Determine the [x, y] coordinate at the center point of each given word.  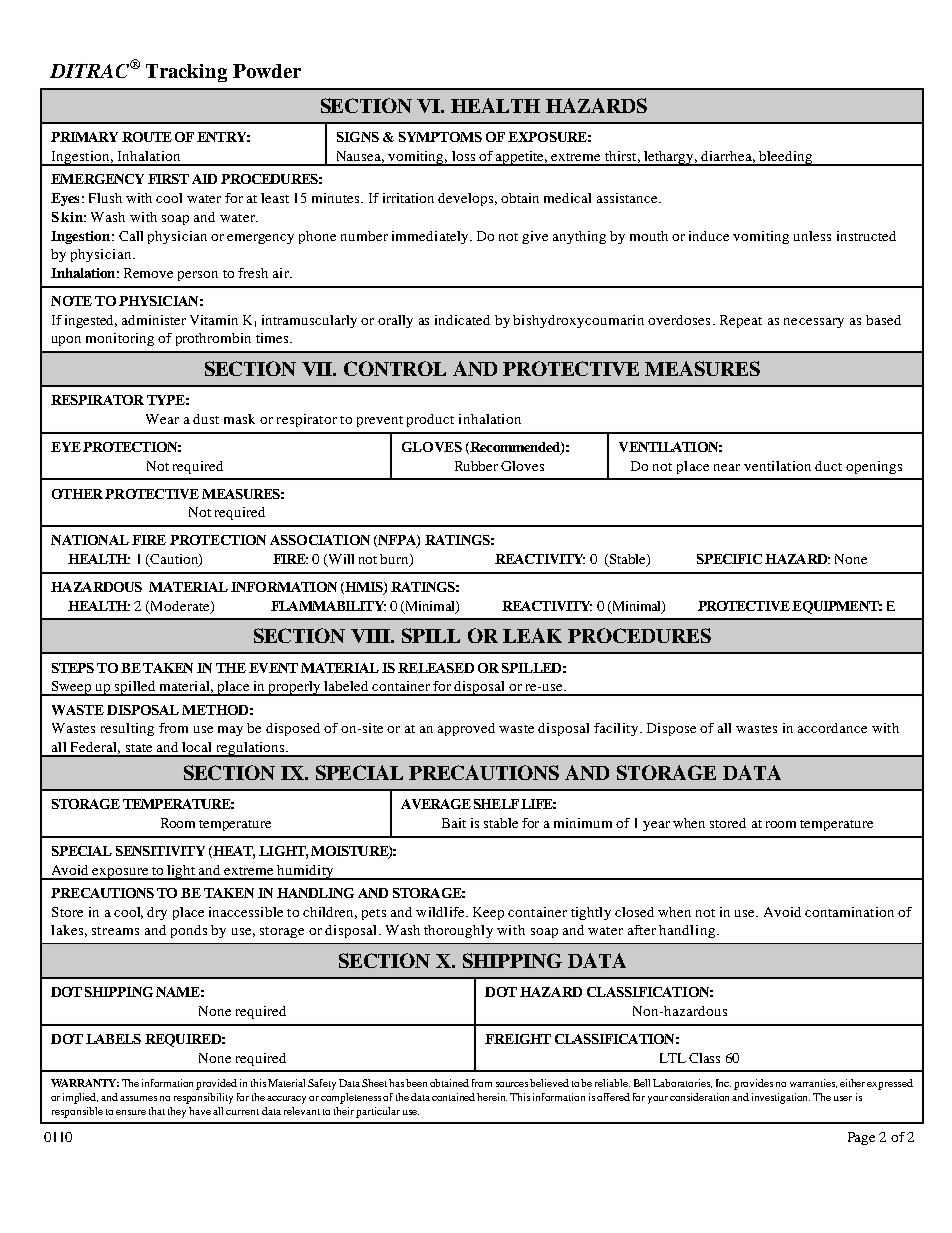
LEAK [532, 635]
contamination [849, 912]
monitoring [120, 339]
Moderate [181, 607]
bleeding [786, 158]
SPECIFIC [729, 559]
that [157, 1111]
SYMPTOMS [440, 137]
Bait [454, 823]
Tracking [186, 73]
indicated [462, 320]
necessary [814, 323]
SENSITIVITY [160, 851]
